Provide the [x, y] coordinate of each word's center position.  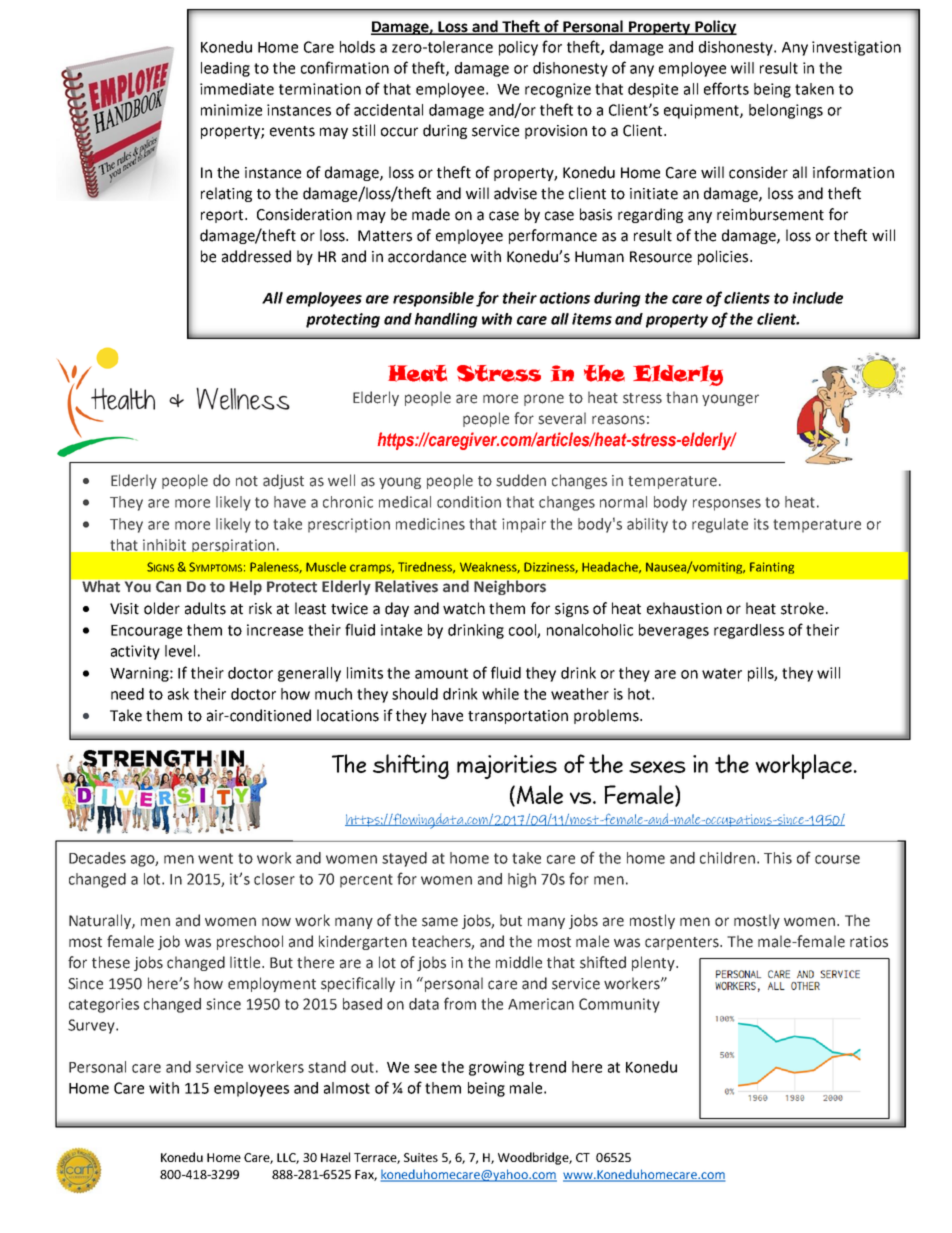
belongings [786, 111]
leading [225, 69]
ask [178, 694]
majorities [507, 767]
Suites [421, 1157]
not [247, 481]
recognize [558, 90]
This [778, 858]
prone [544, 400]
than [682, 397]
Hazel [335, 1157]
